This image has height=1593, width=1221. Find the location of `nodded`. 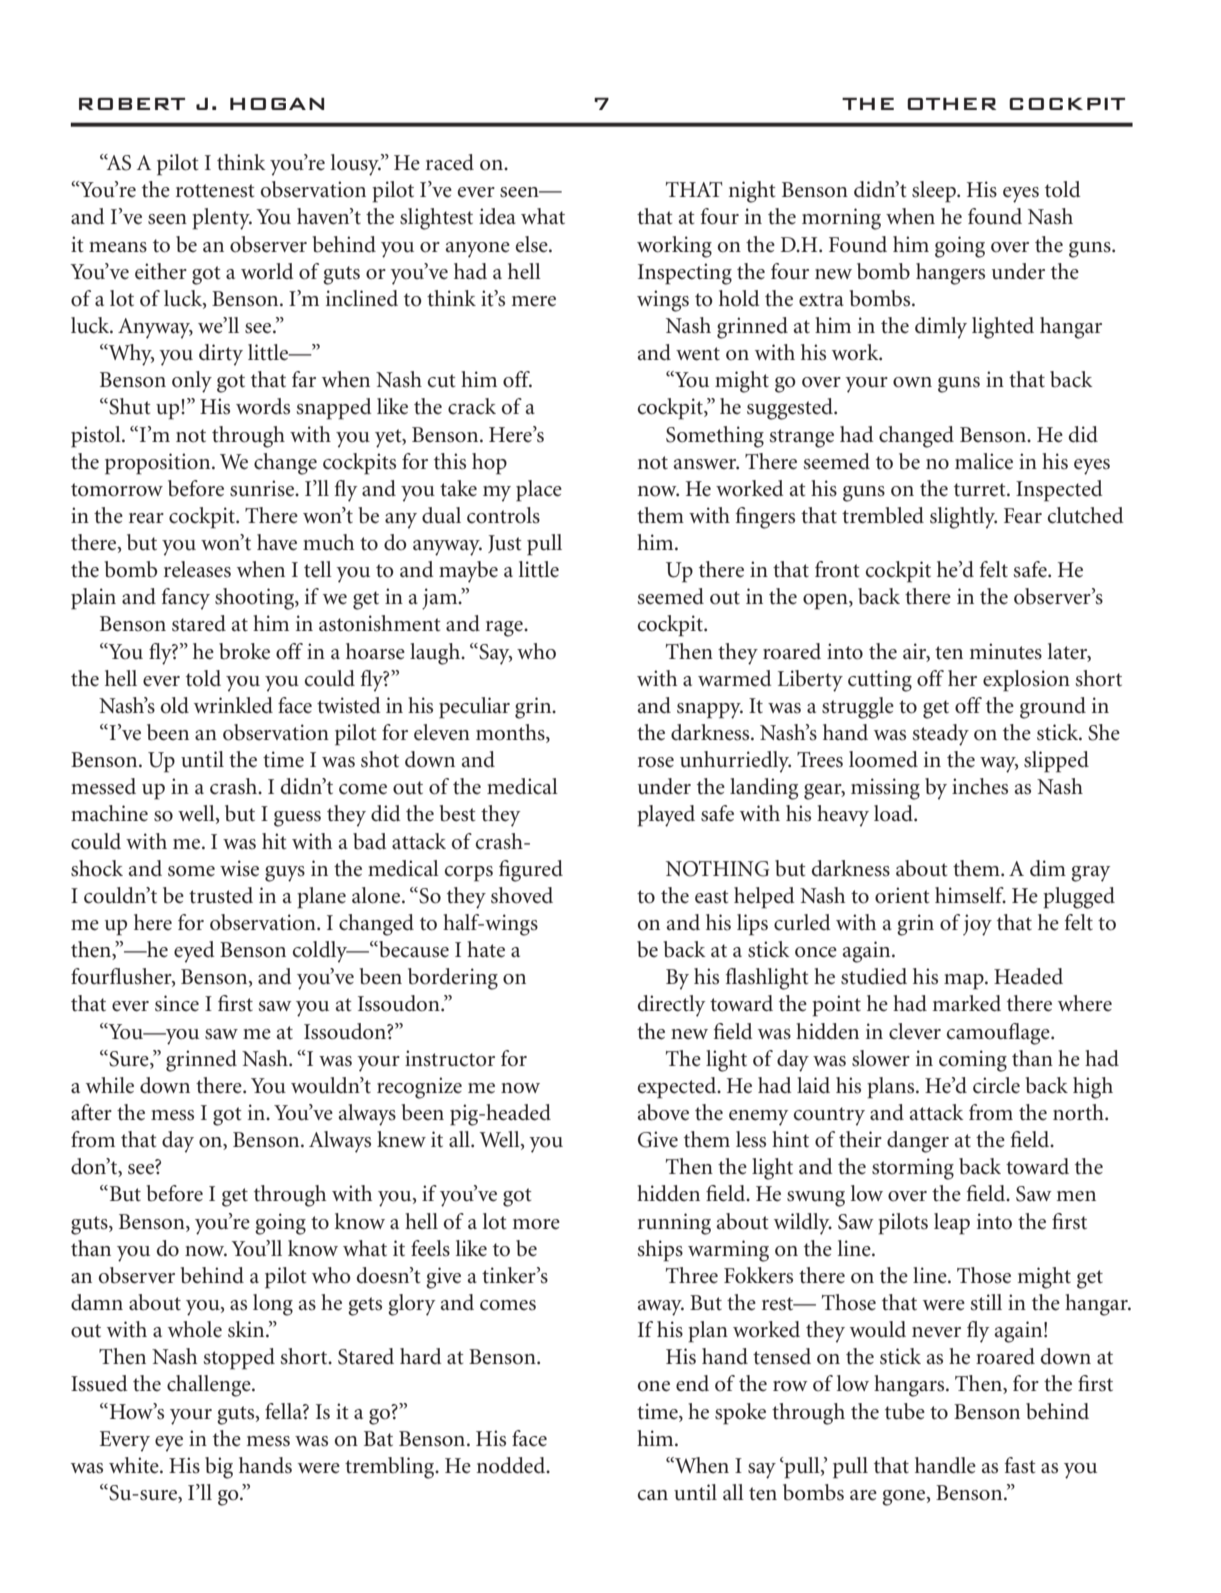

nodded is located at coordinates (512, 1465).
